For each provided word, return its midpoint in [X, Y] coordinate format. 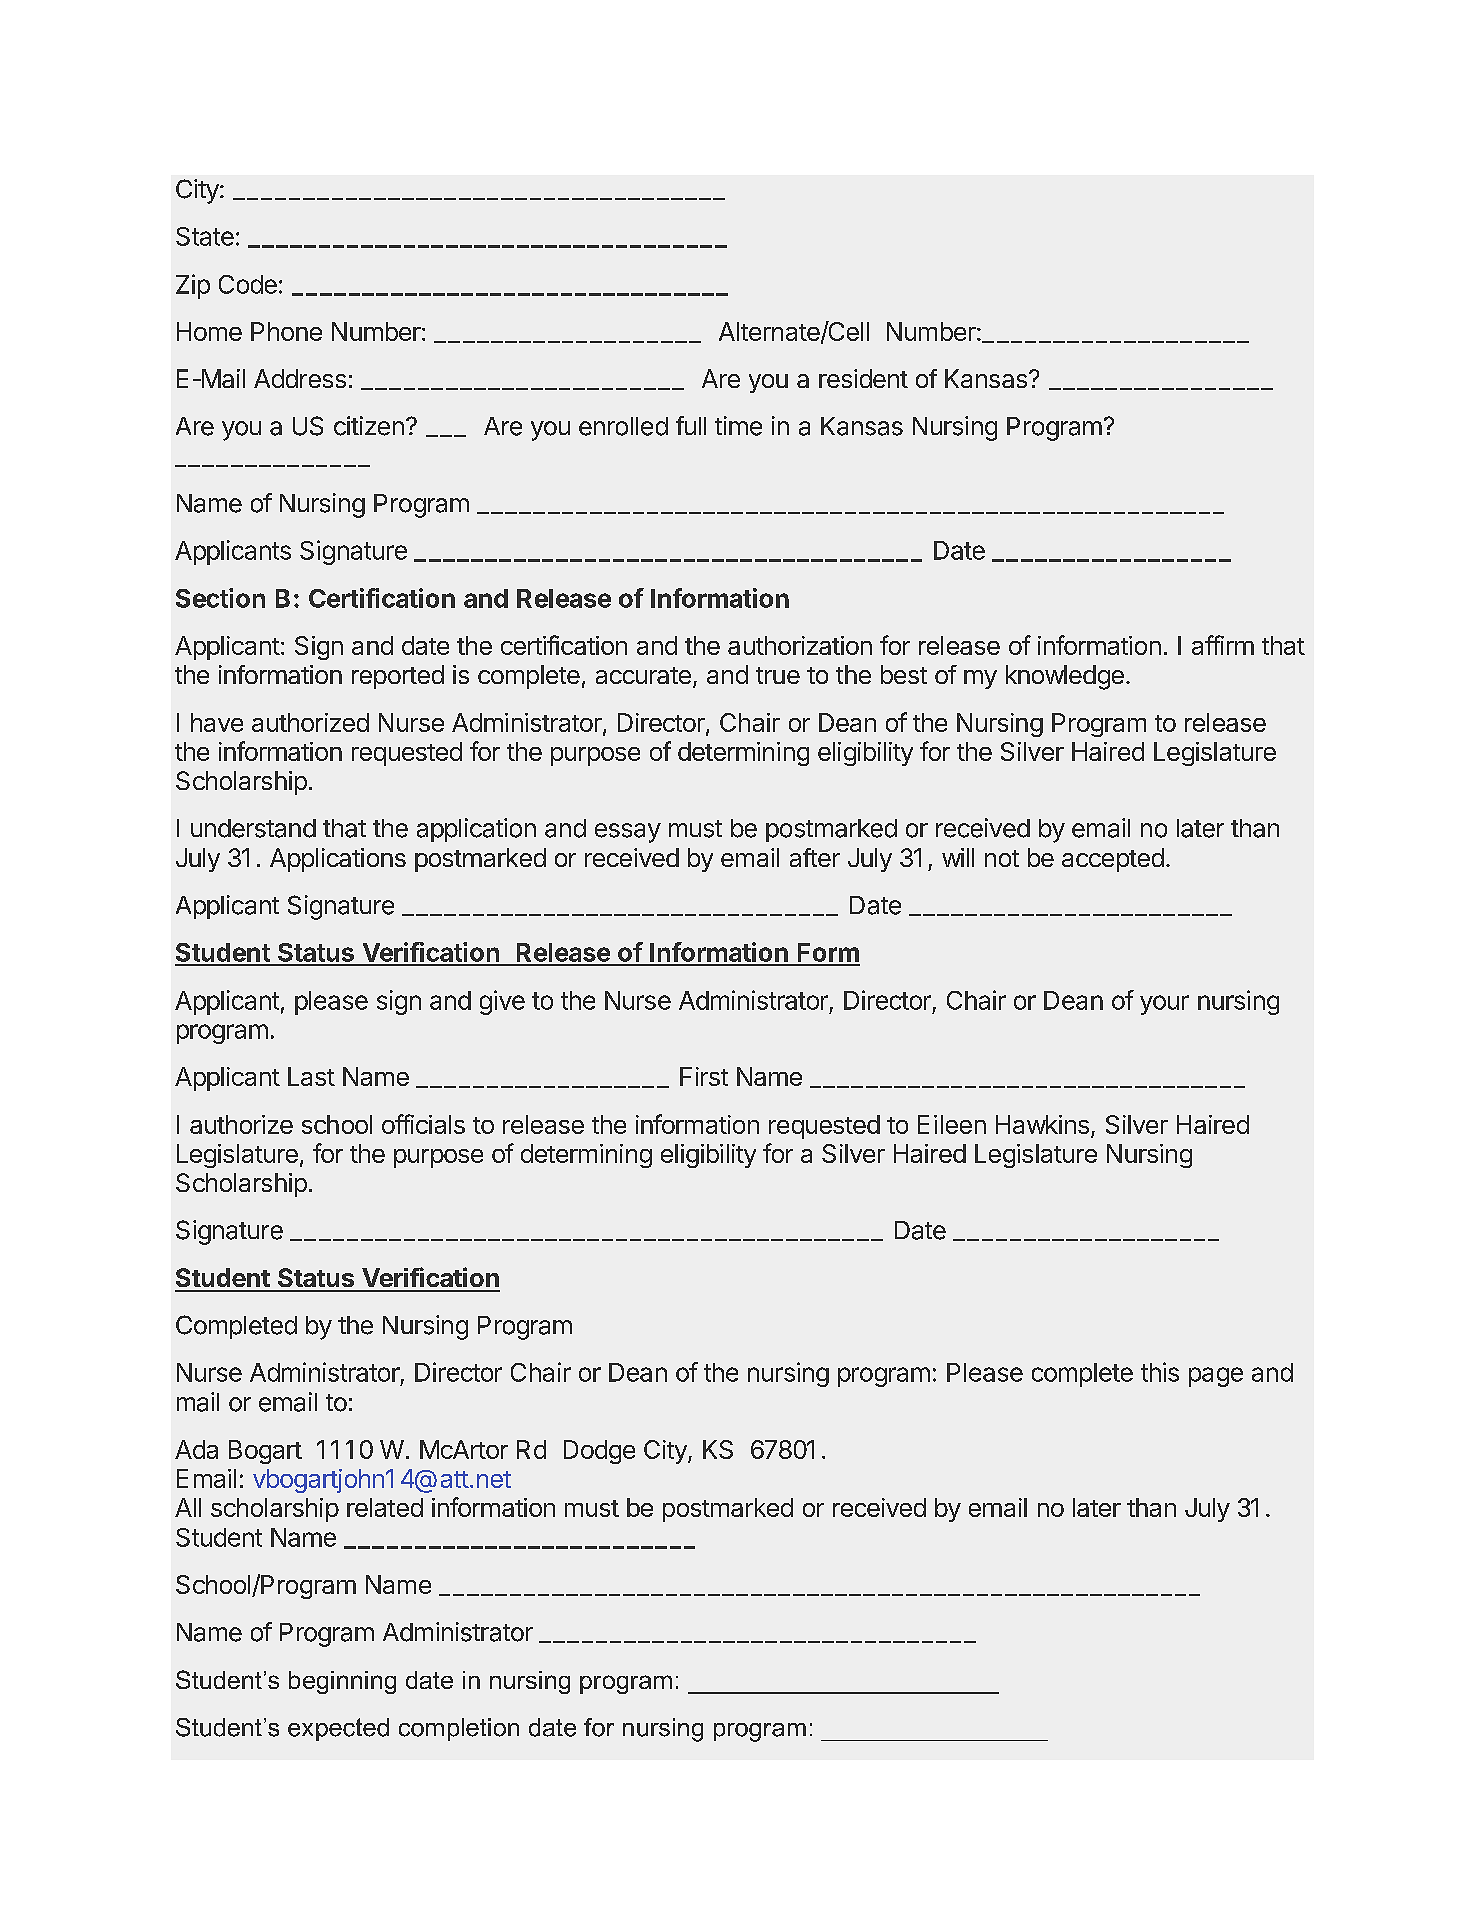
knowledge [1065, 677]
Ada [196, 1449]
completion [459, 1729]
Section [220, 598]
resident [863, 378]
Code [248, 284]
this [1160, 1372]
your [1164, 1005]
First [704, 1076]
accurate [643, 675]
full [691, 425]
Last [311, 1076]
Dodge [599, 1452]
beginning [342, 1682]
